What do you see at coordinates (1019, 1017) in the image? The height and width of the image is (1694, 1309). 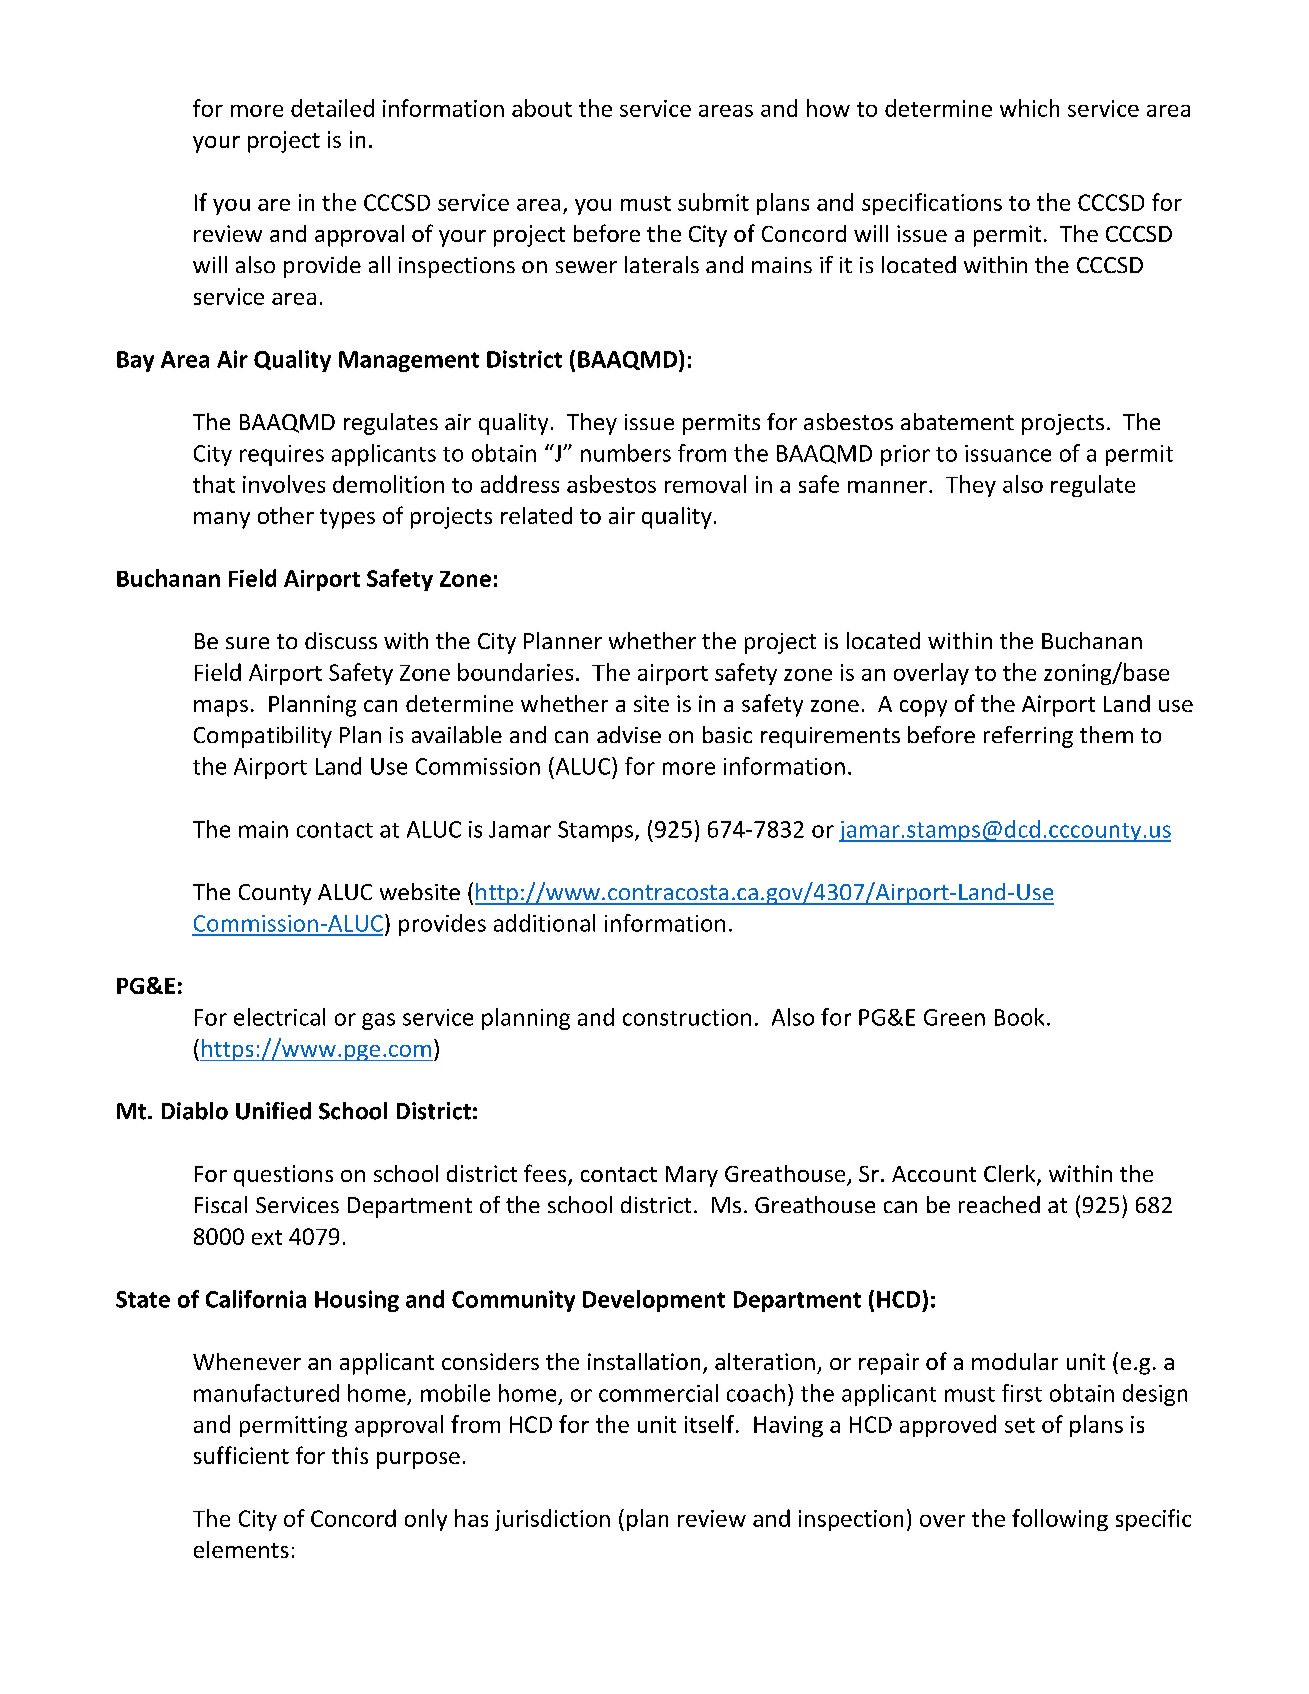 I see `Book` at bounding box center [1019, 1017].
